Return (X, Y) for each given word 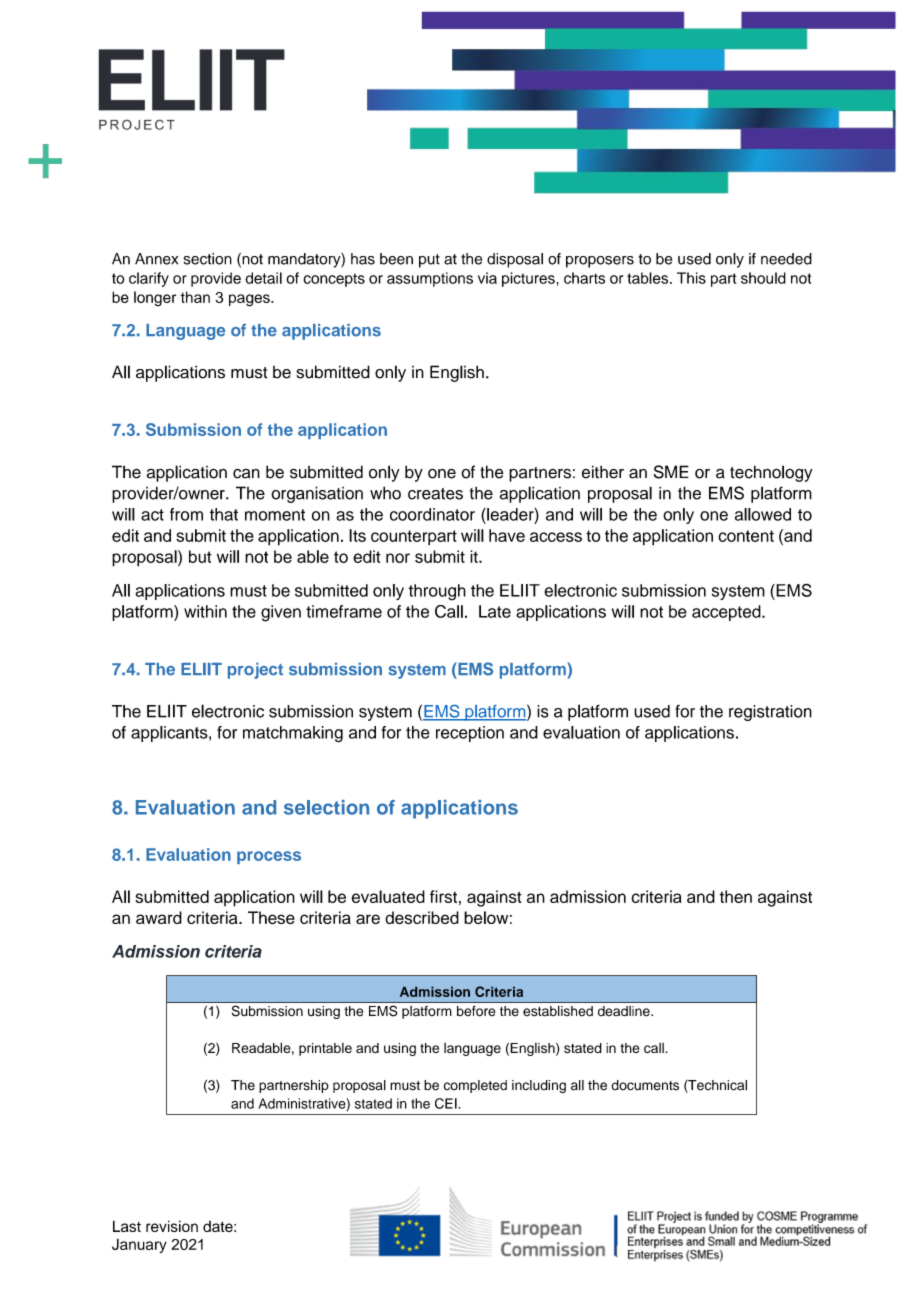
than (195, 297)
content (746, 536)
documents (645, 1085)
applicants (170, 734)
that (224, 514)
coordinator (432, 514)
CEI (447, 1103)
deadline (625, 1011)
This (691, 278)
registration (770, 713)
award (159, 917)
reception (470, 734)
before (476, 1011)
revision (172, 1226)
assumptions (430, 279)
